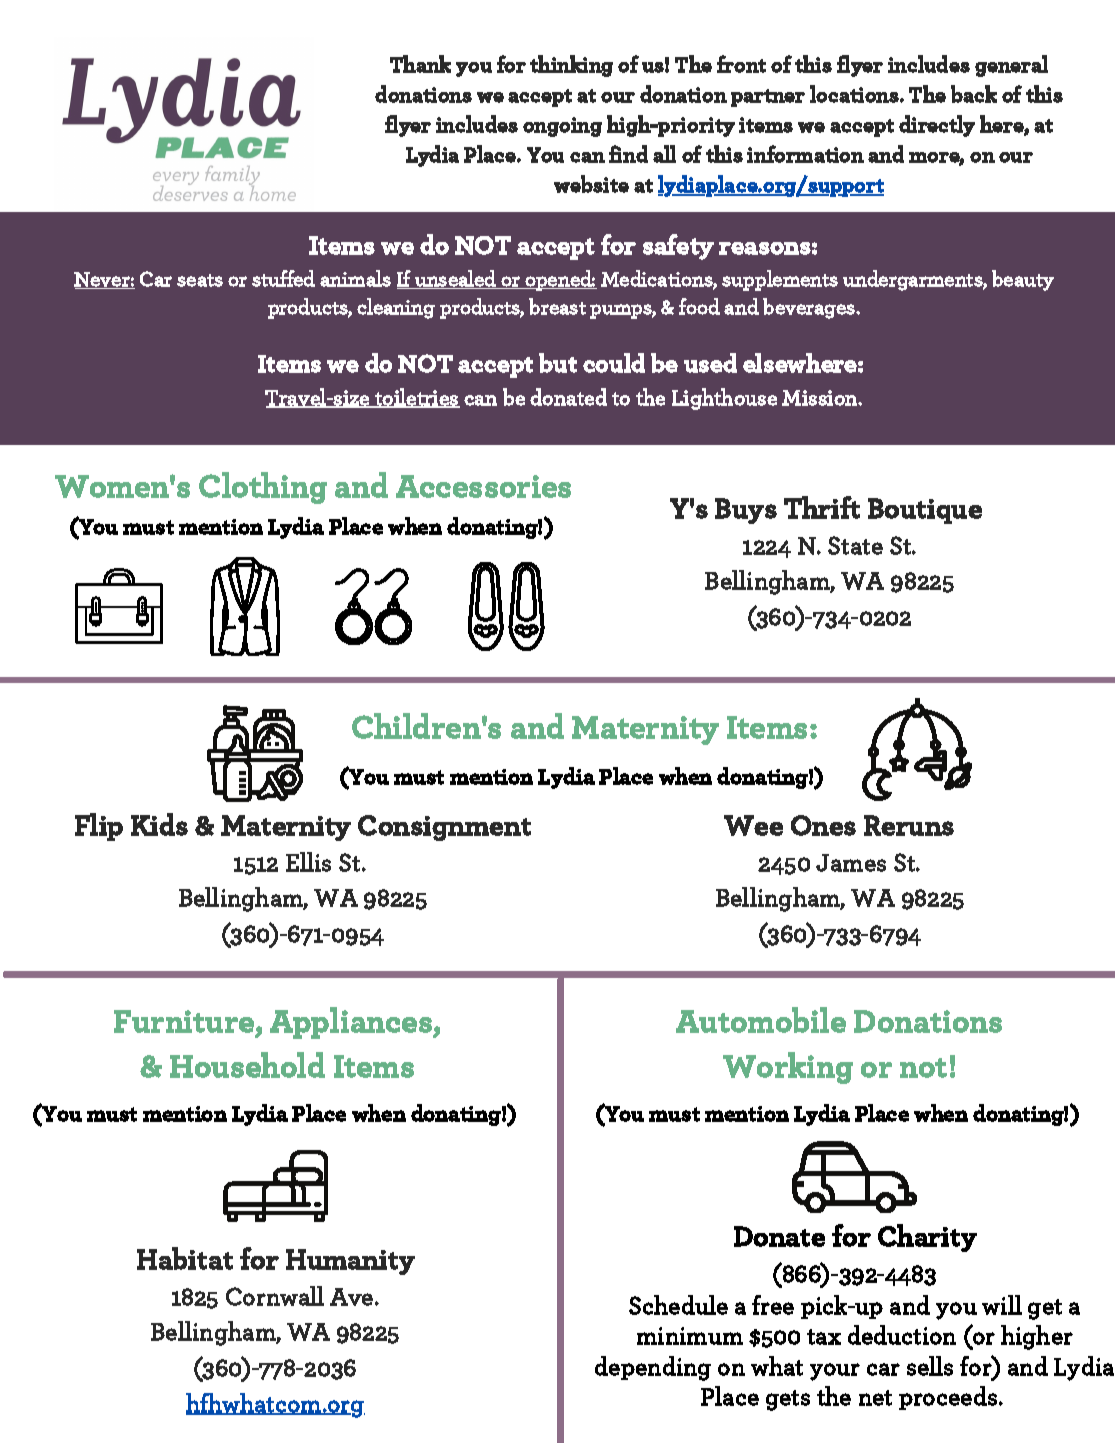 This page has width=1115, height=1443. What do you see at coordinates (444, 828) in the page?
I see `Consignment` at bounding box center [444, 828].
